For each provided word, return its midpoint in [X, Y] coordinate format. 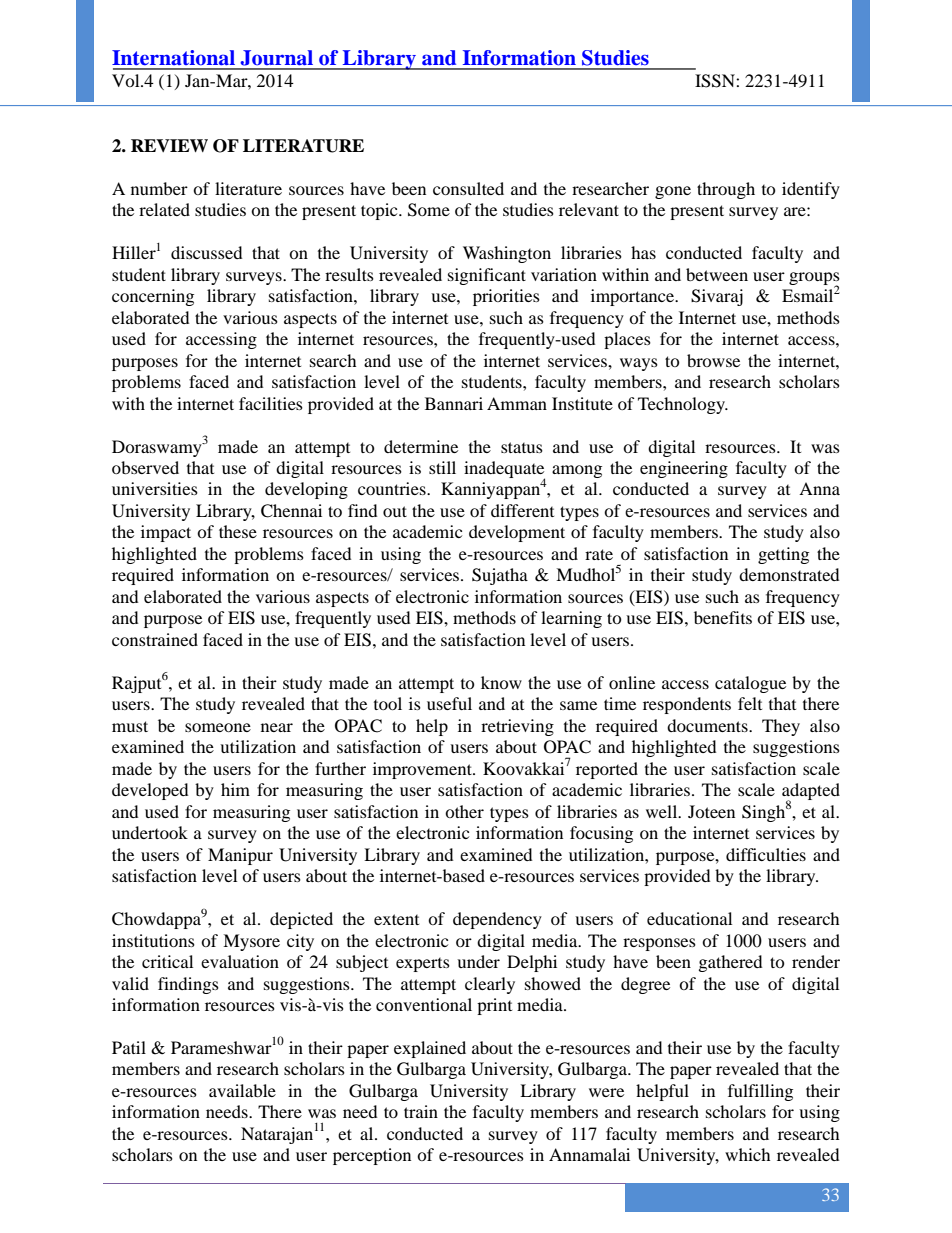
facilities [271, 403]
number [159, 188]
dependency [497, 920]
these [238, 531]
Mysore [251, 942]
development [517, 533]
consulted [468, 188]
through [726, 190]
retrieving [517, 727]
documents [708, 725]
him [235, 789]
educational [689, 918]
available [242, 1090]
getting [783, 555]
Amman [517, 403]
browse [713, 360]
